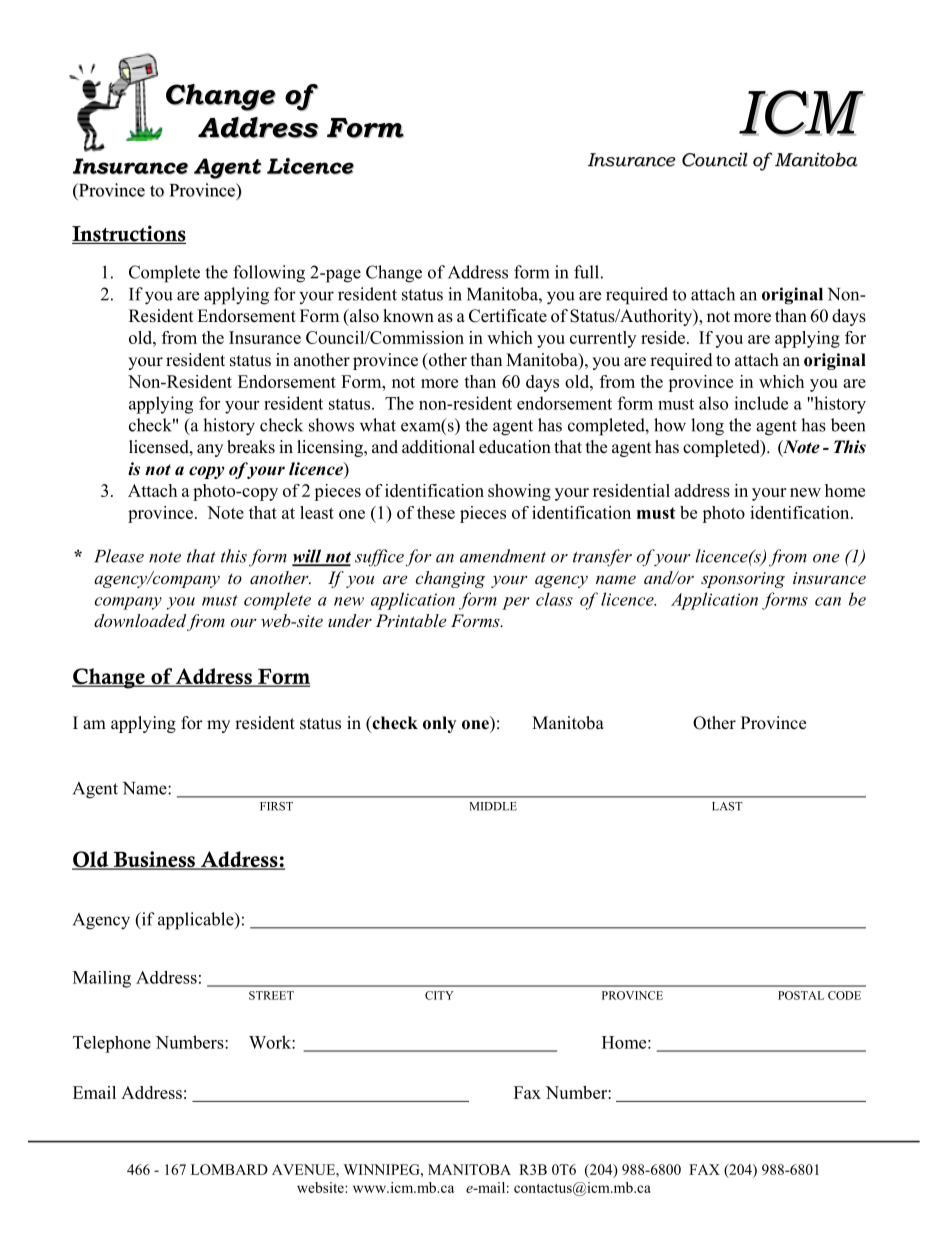 The height and width of the image is (1233, 952). What do you see at coordinates (251, 447) in the image?
I see `breaks` at bounding box center [251, 447].
